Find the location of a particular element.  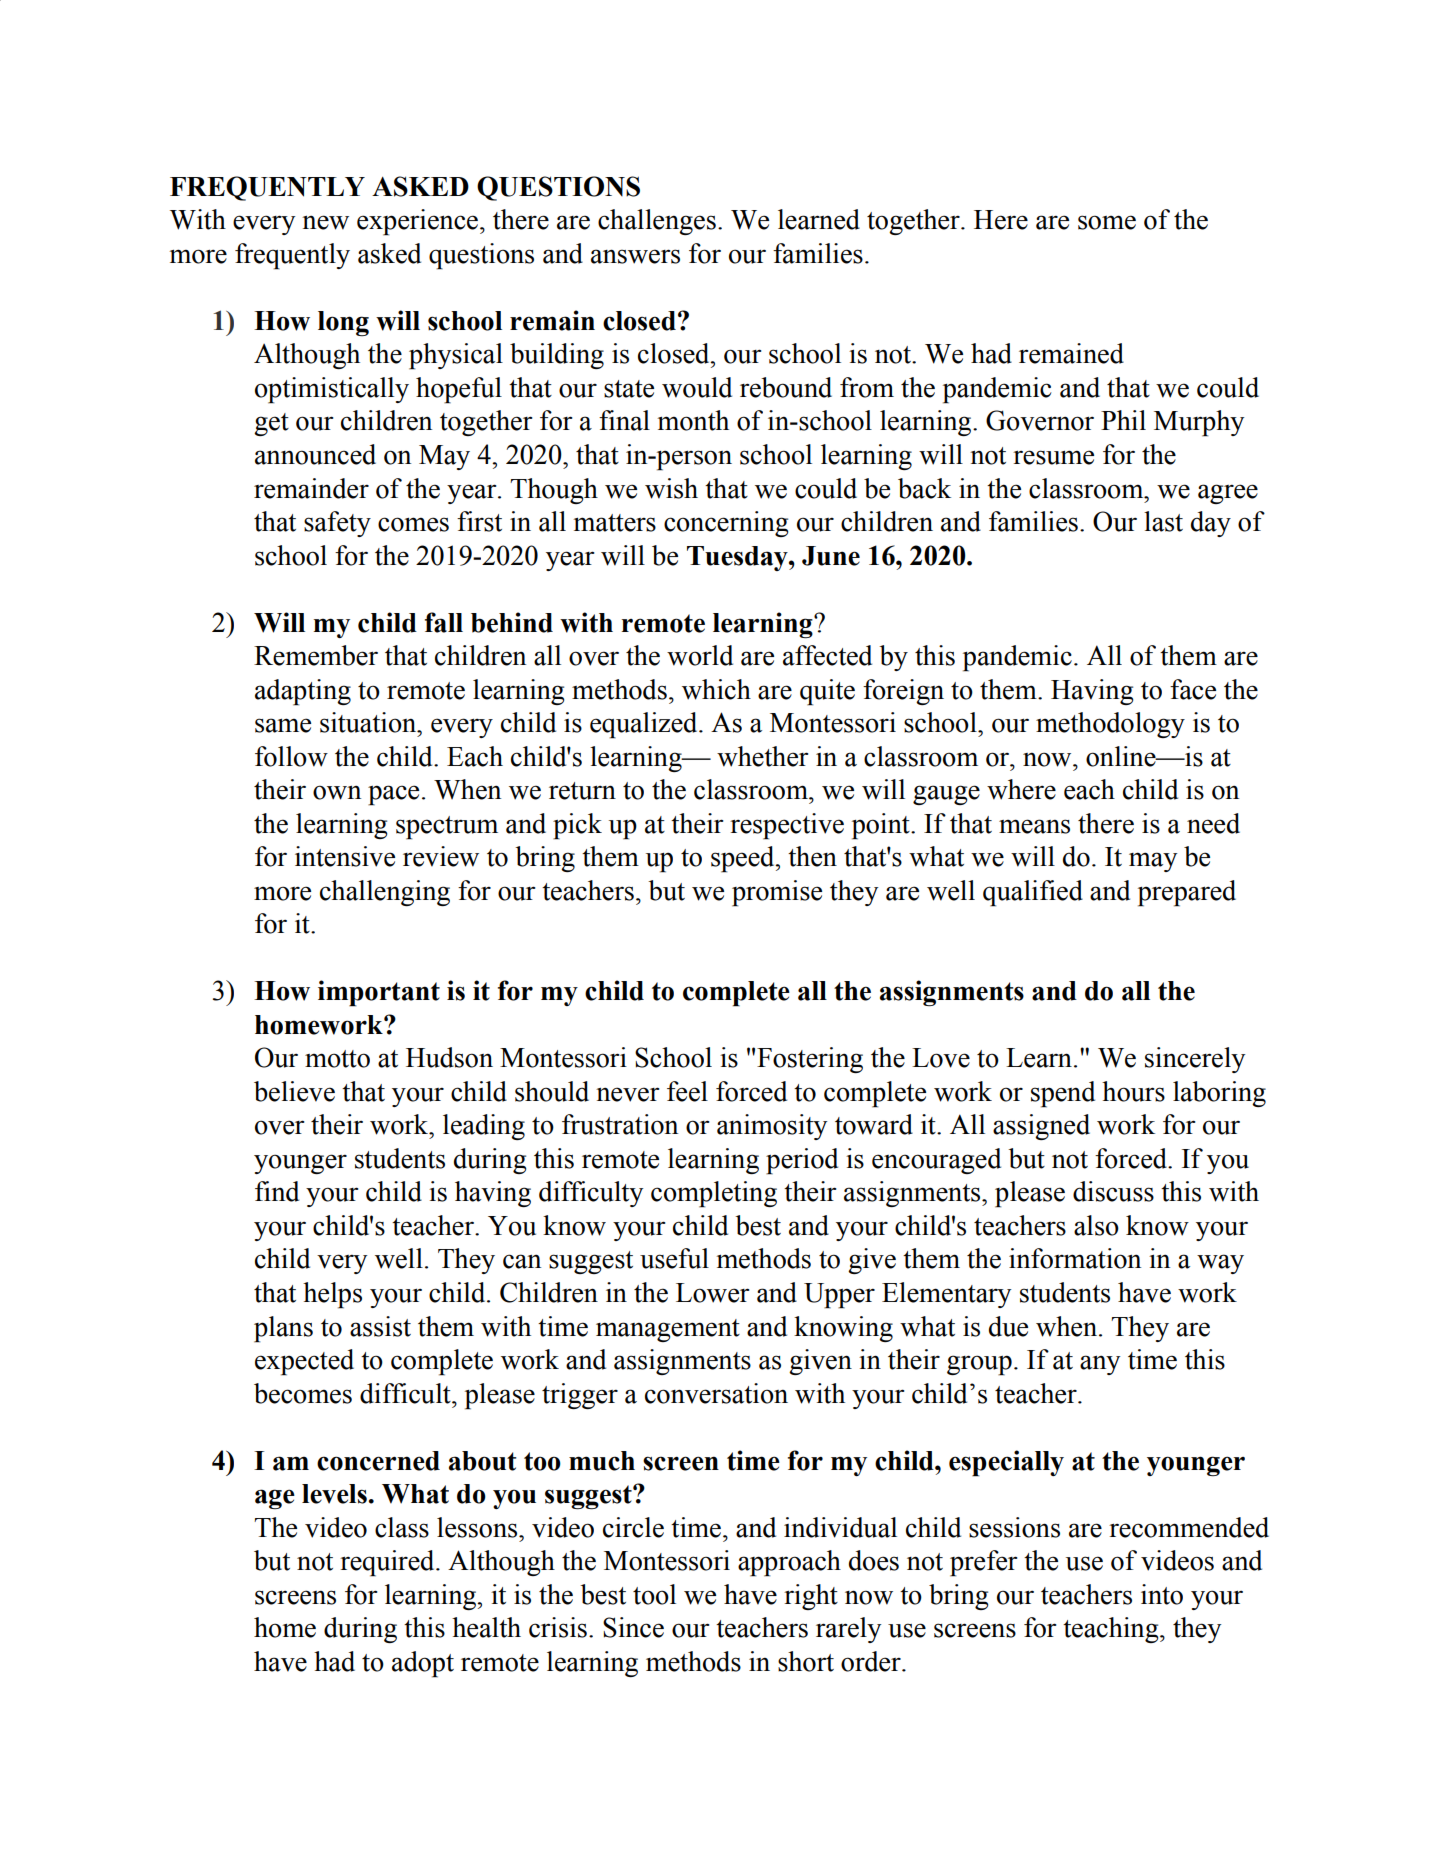

challenges is located at coordinates (657, 222).
